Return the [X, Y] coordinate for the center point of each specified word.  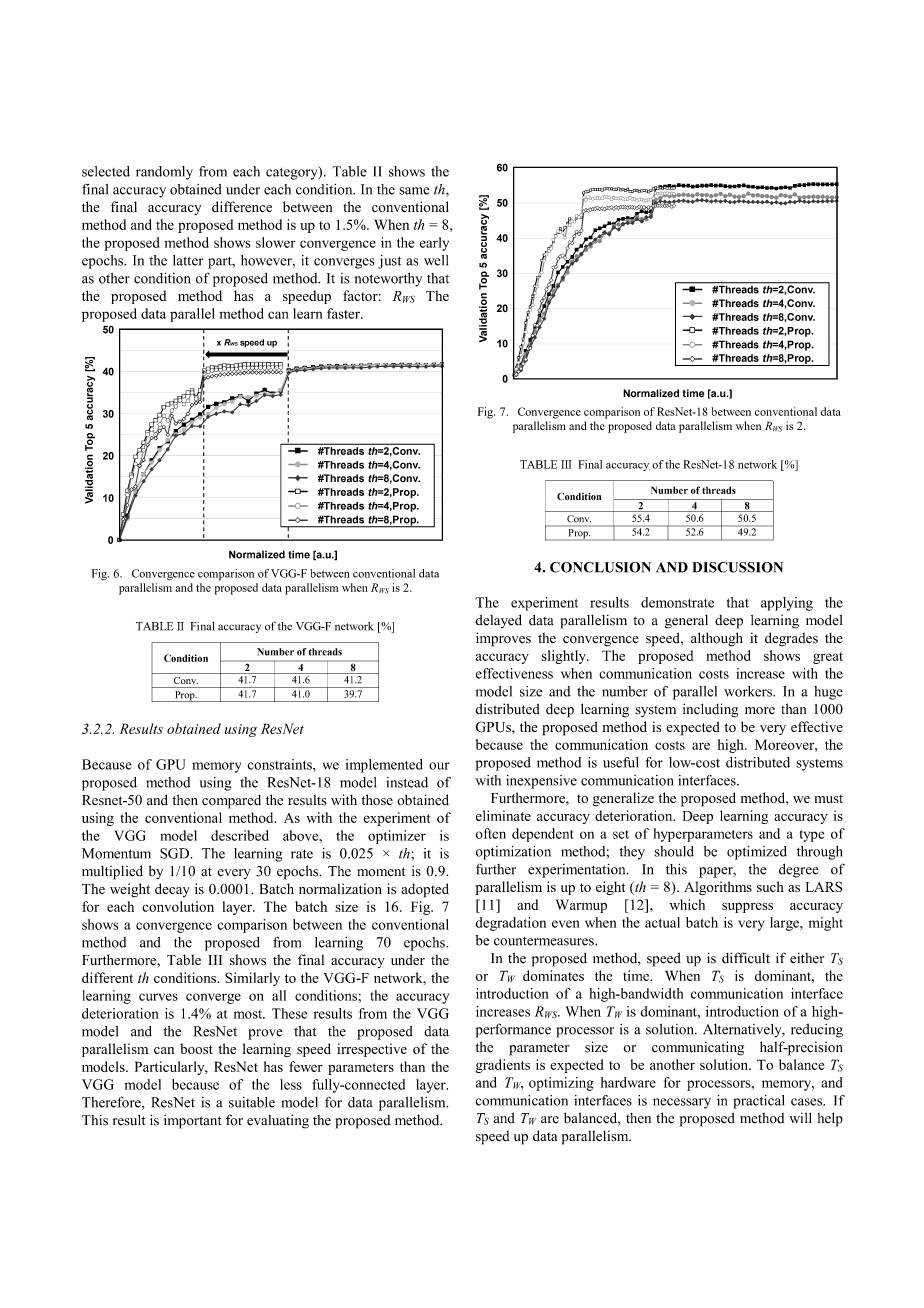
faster [344, 313]
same [414, 191]
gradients [503, 1066]
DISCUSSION [737, 567]
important [193, 1122]
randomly [164, 173]
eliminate [503, 815]
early [434, 244]
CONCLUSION [600, 567]
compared [231, 801]
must [828, 798]
